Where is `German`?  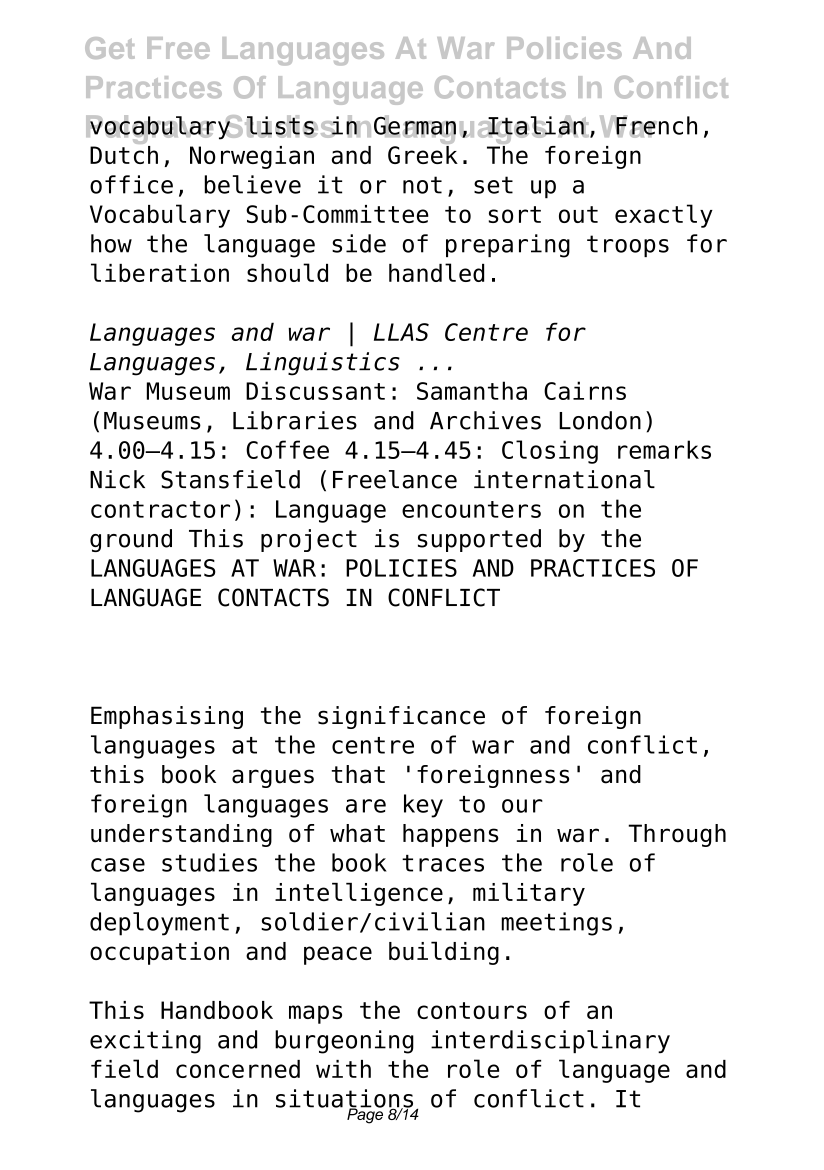 German is located at coordinates (415, 126).
